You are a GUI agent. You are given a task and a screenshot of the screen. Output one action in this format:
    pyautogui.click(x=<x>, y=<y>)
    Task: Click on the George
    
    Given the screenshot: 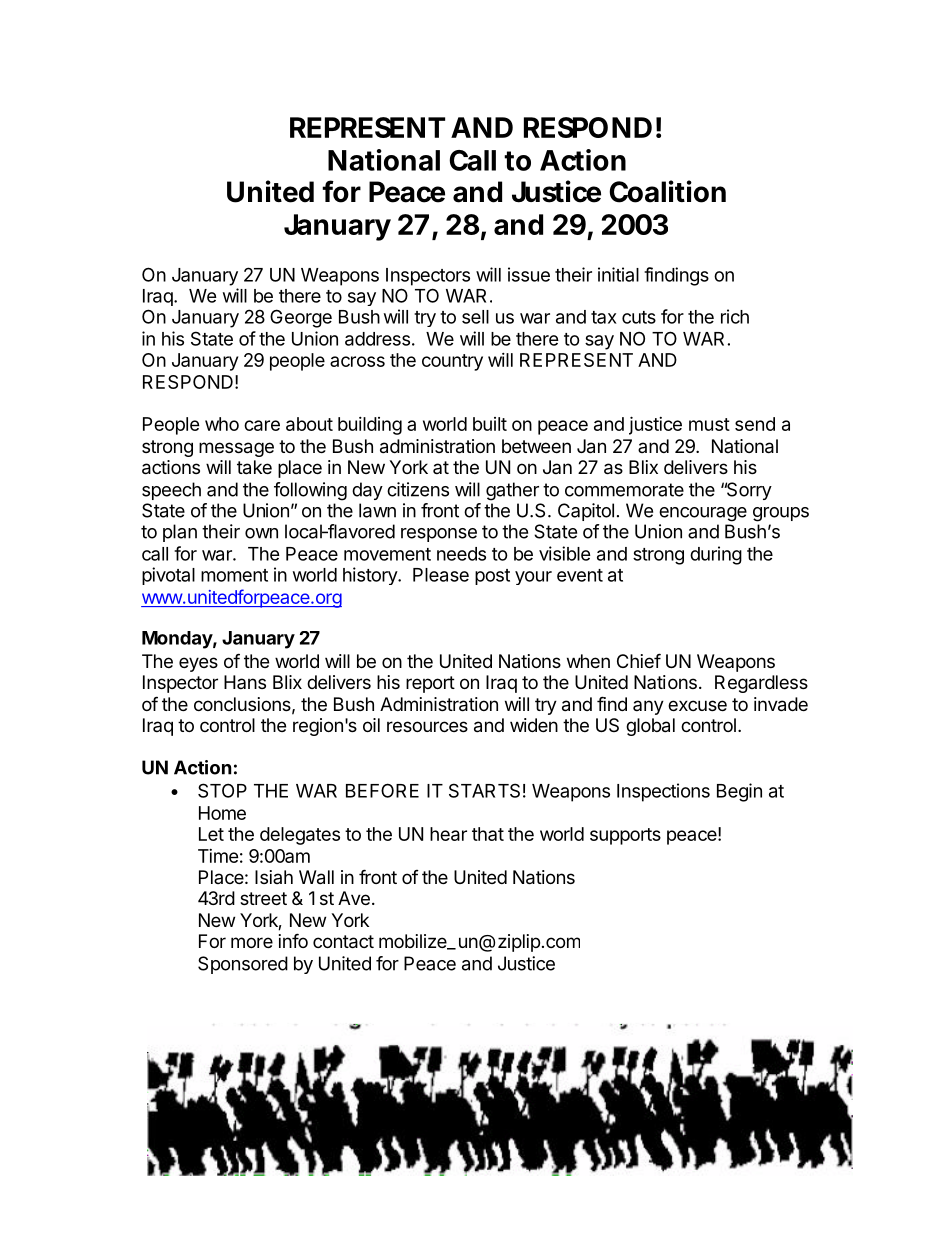 What is the action you would take?
    pyautogui.click(x=301, y=318)
